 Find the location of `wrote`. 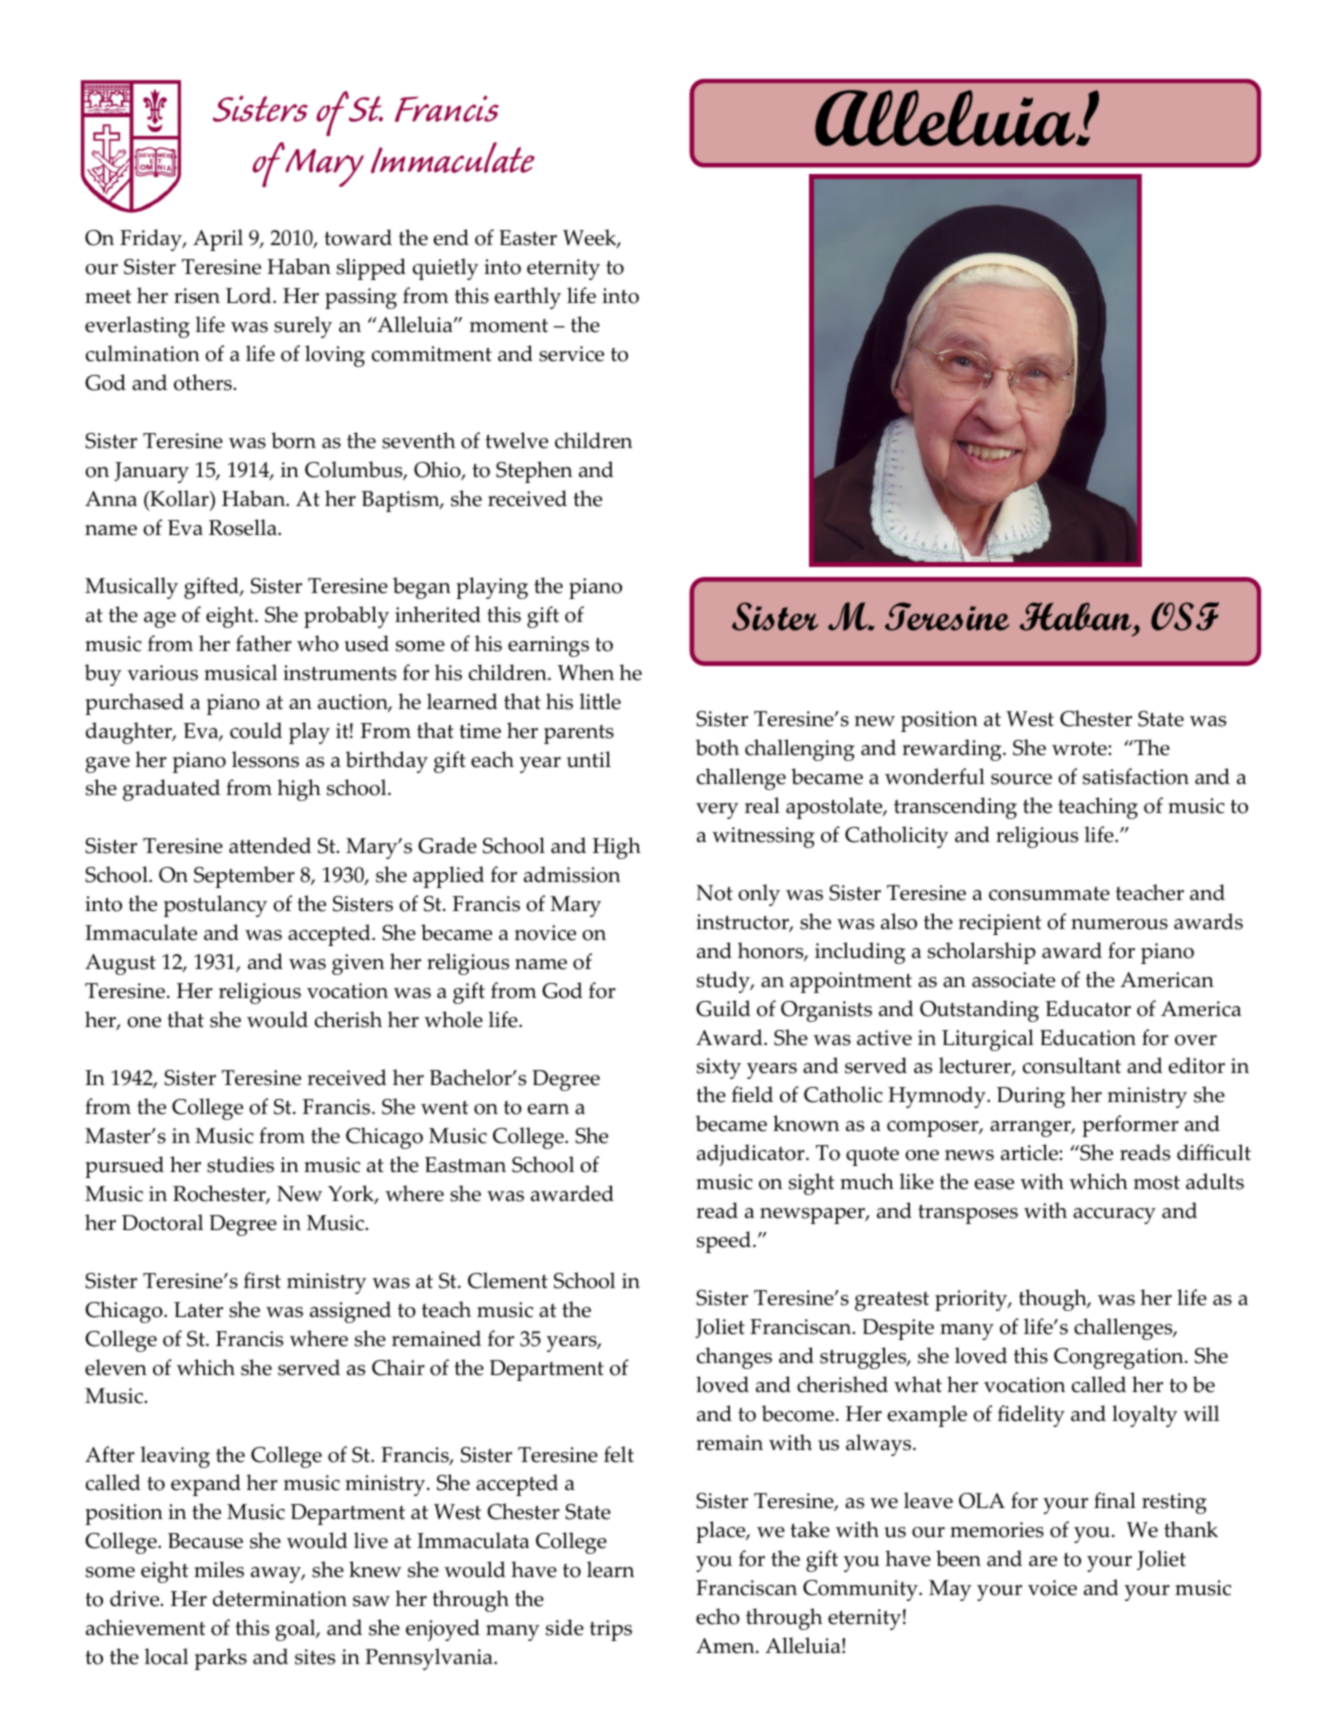

wrote is located at coordinates (1080, 749).
